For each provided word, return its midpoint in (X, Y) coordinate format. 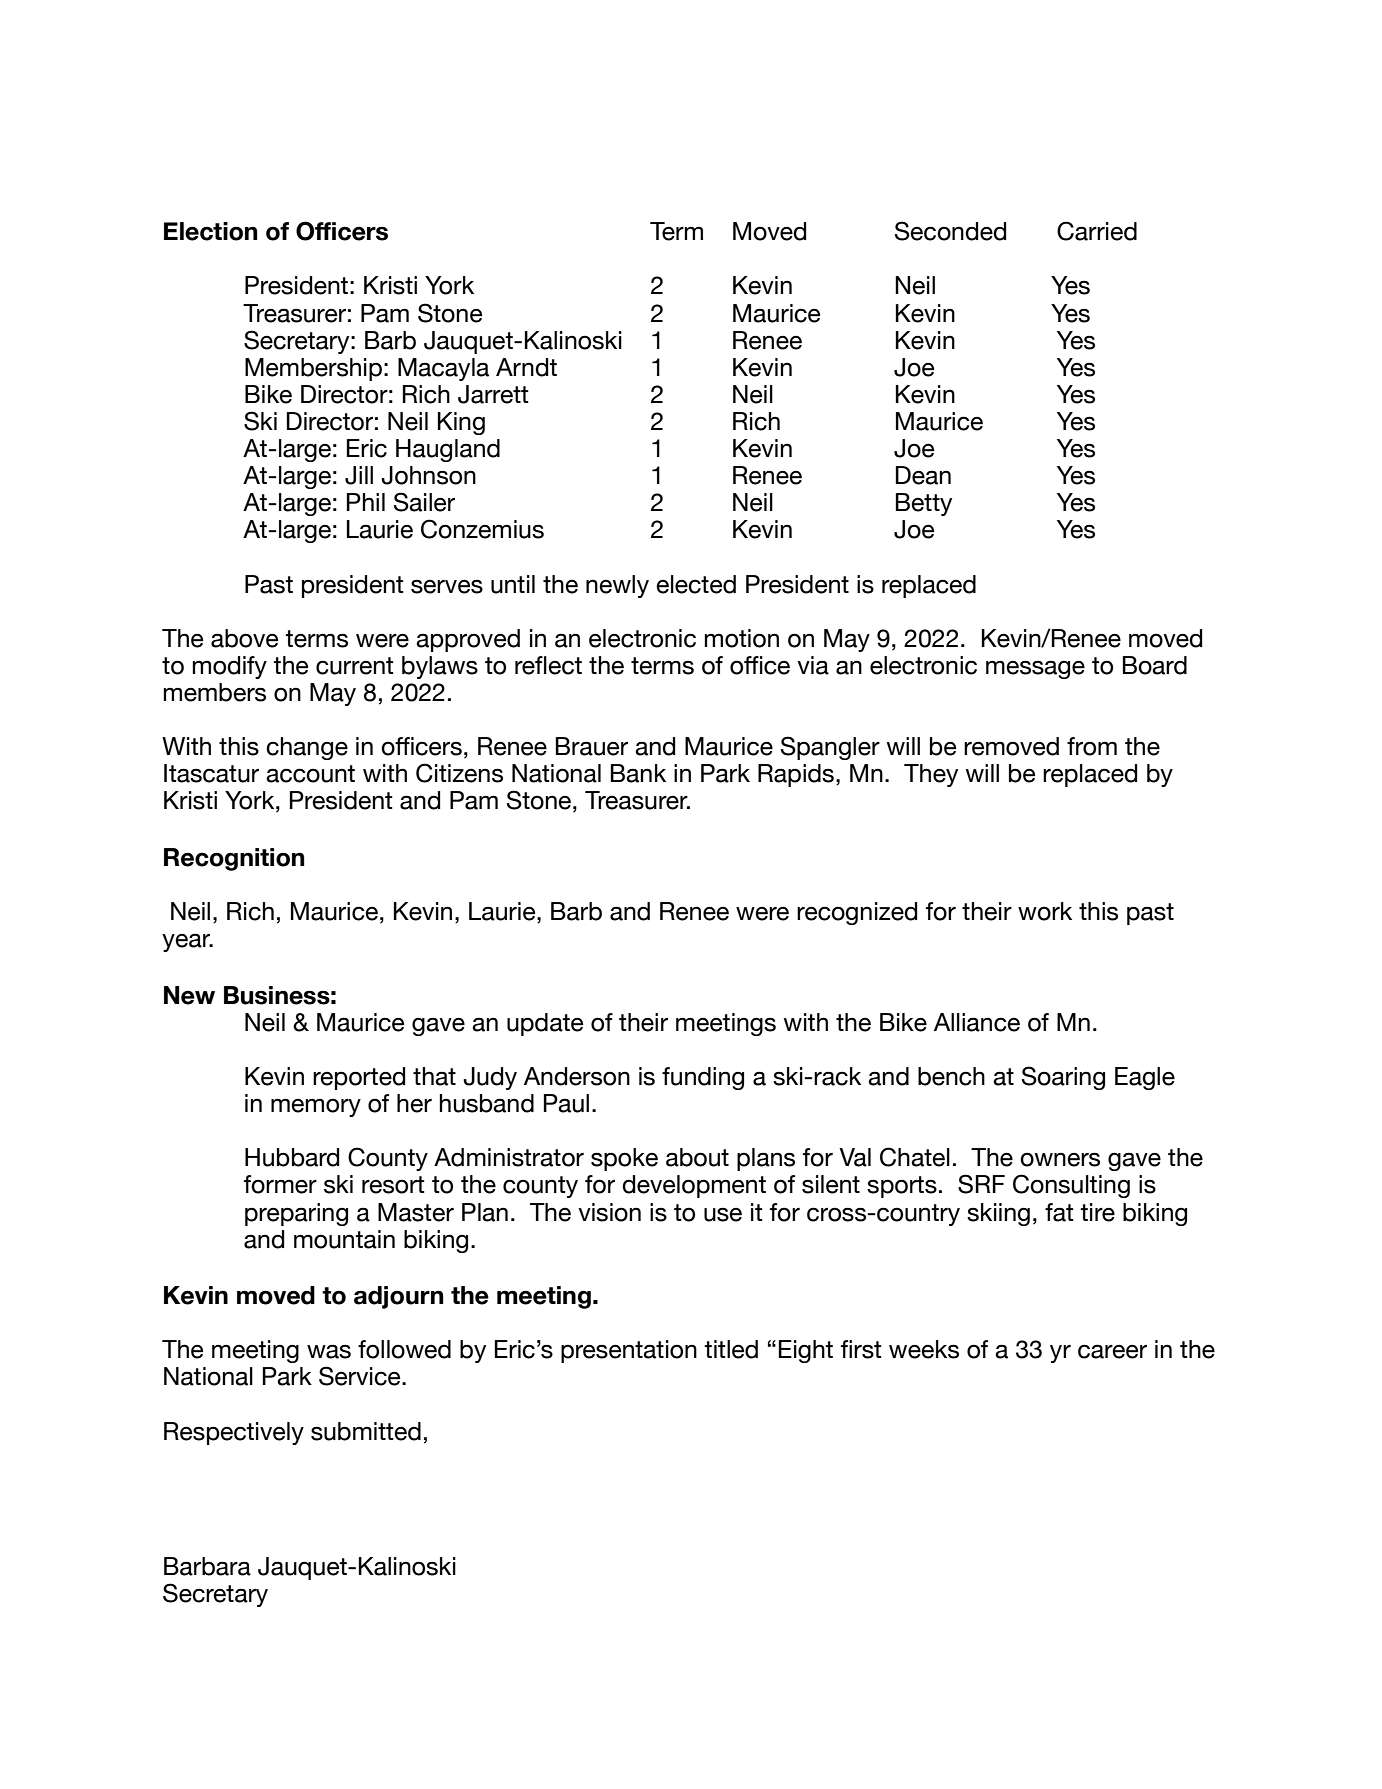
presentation (629, 1351)
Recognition (234, 859)
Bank (638, 773)
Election (210, 231)
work (1045, 911)
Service (361, 1376)
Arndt (526, 367)
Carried (1097, 231)
